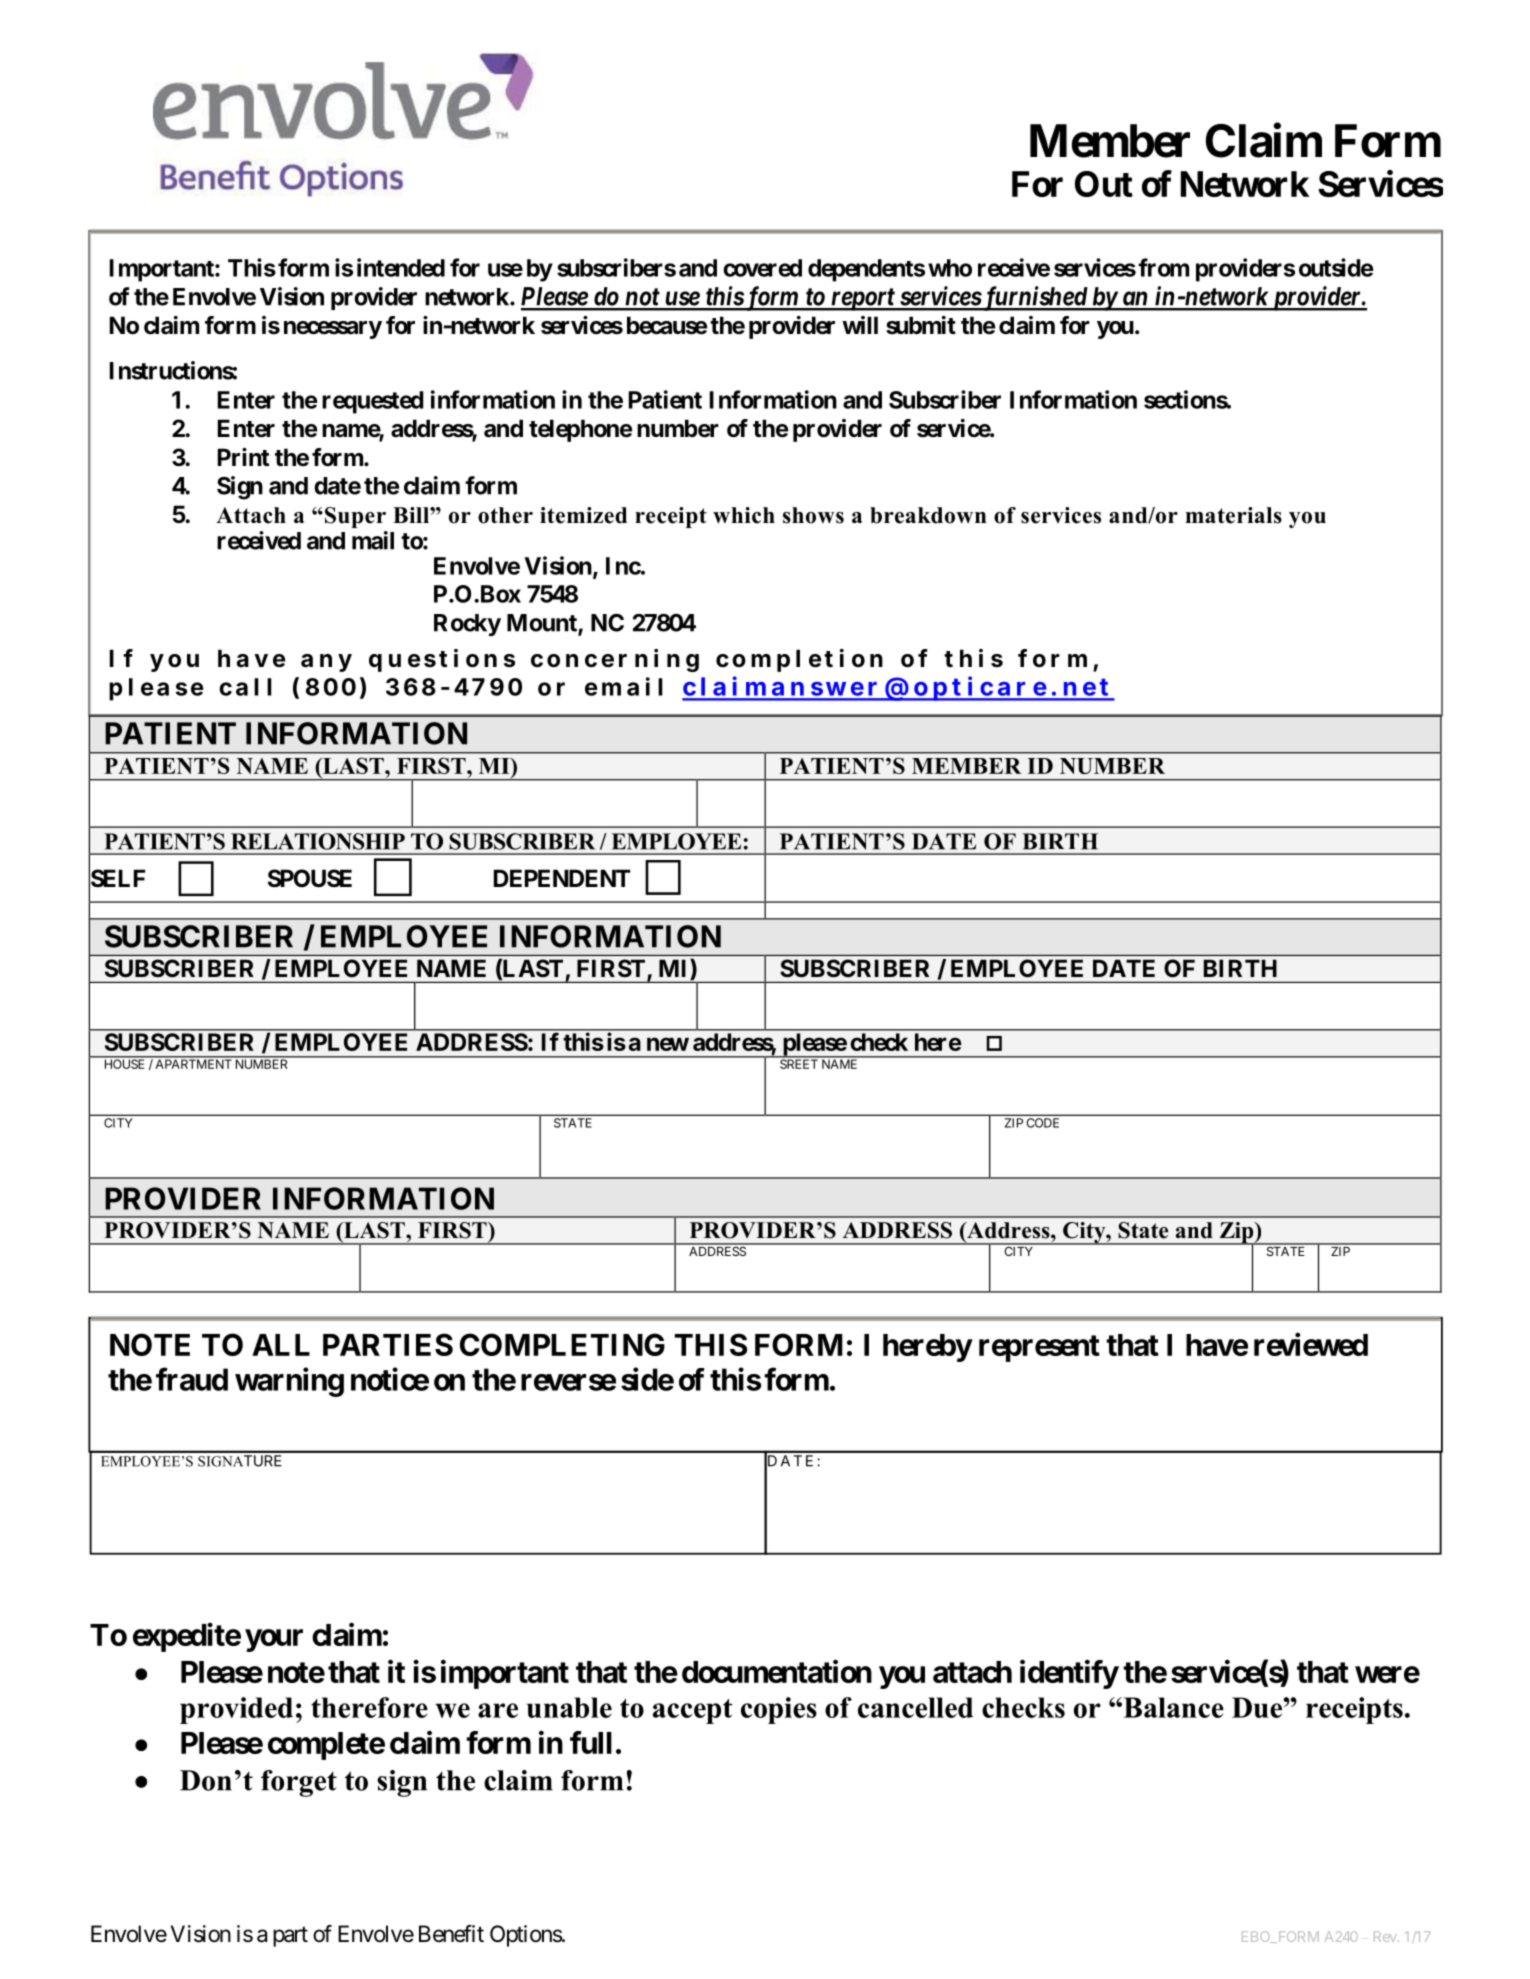 The height and width of the screenshot is (1979, 1530). What do you see at coordinates (1163, 267) in the screenshot?
I see `from` at bounding box center [1163, 267].
